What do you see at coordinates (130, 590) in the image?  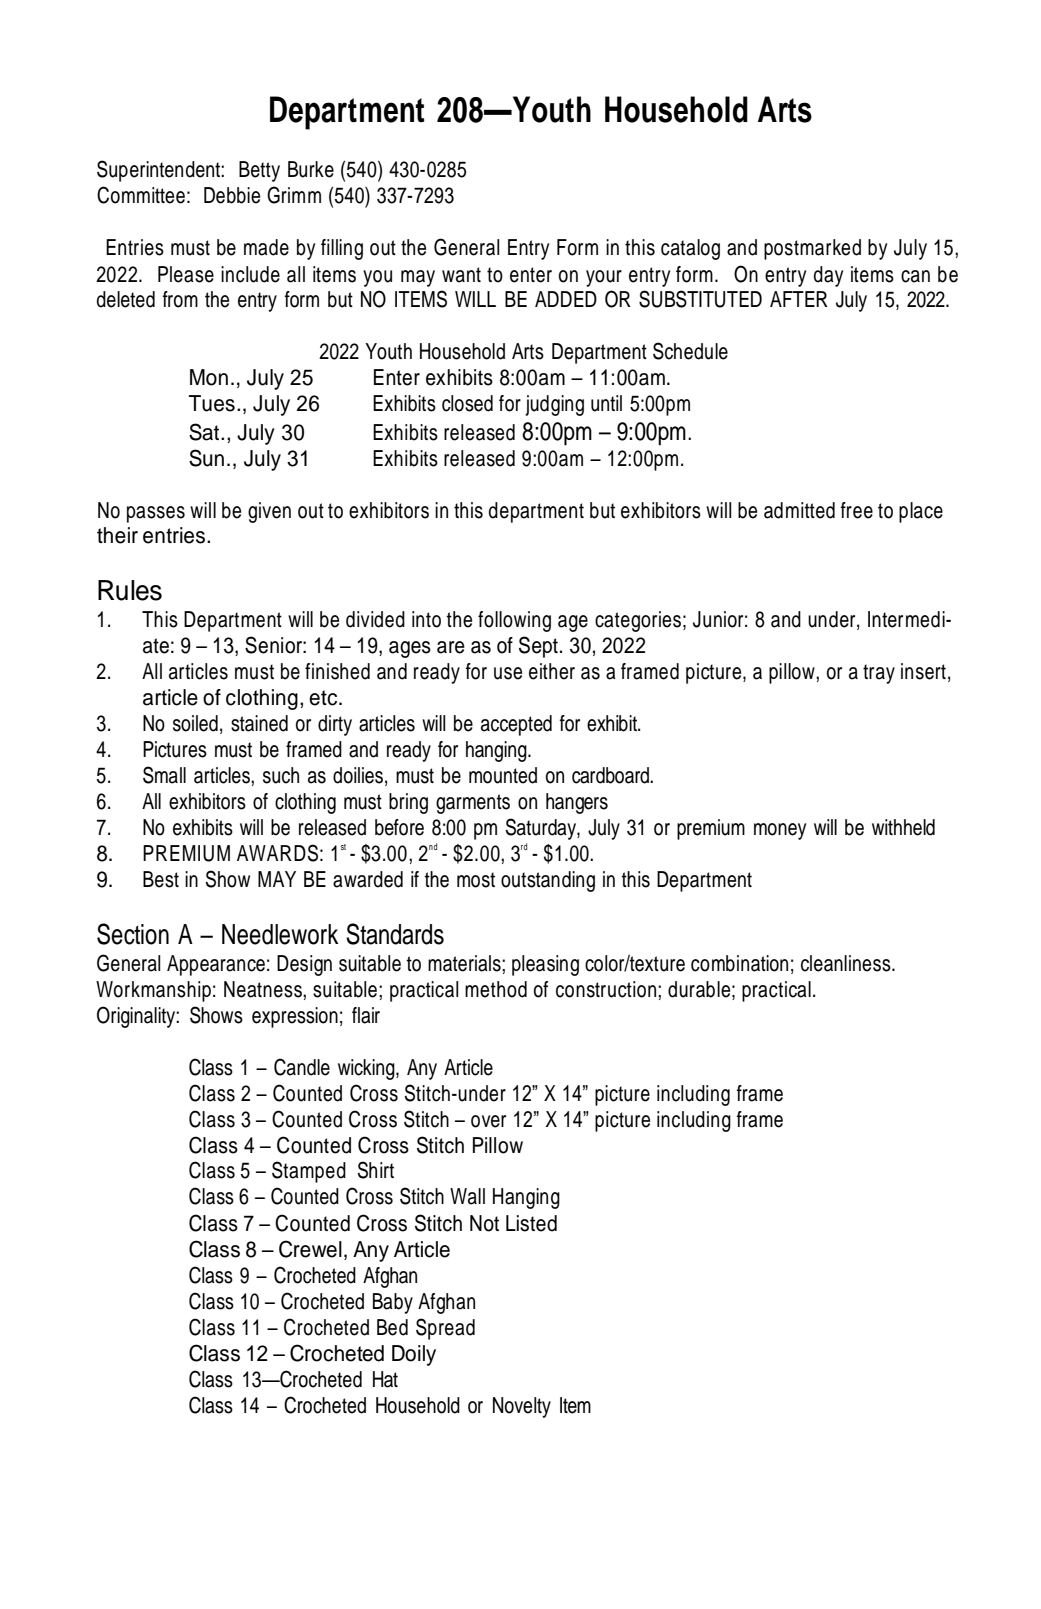 I see `Rules` at bounding box center [130, 590].
